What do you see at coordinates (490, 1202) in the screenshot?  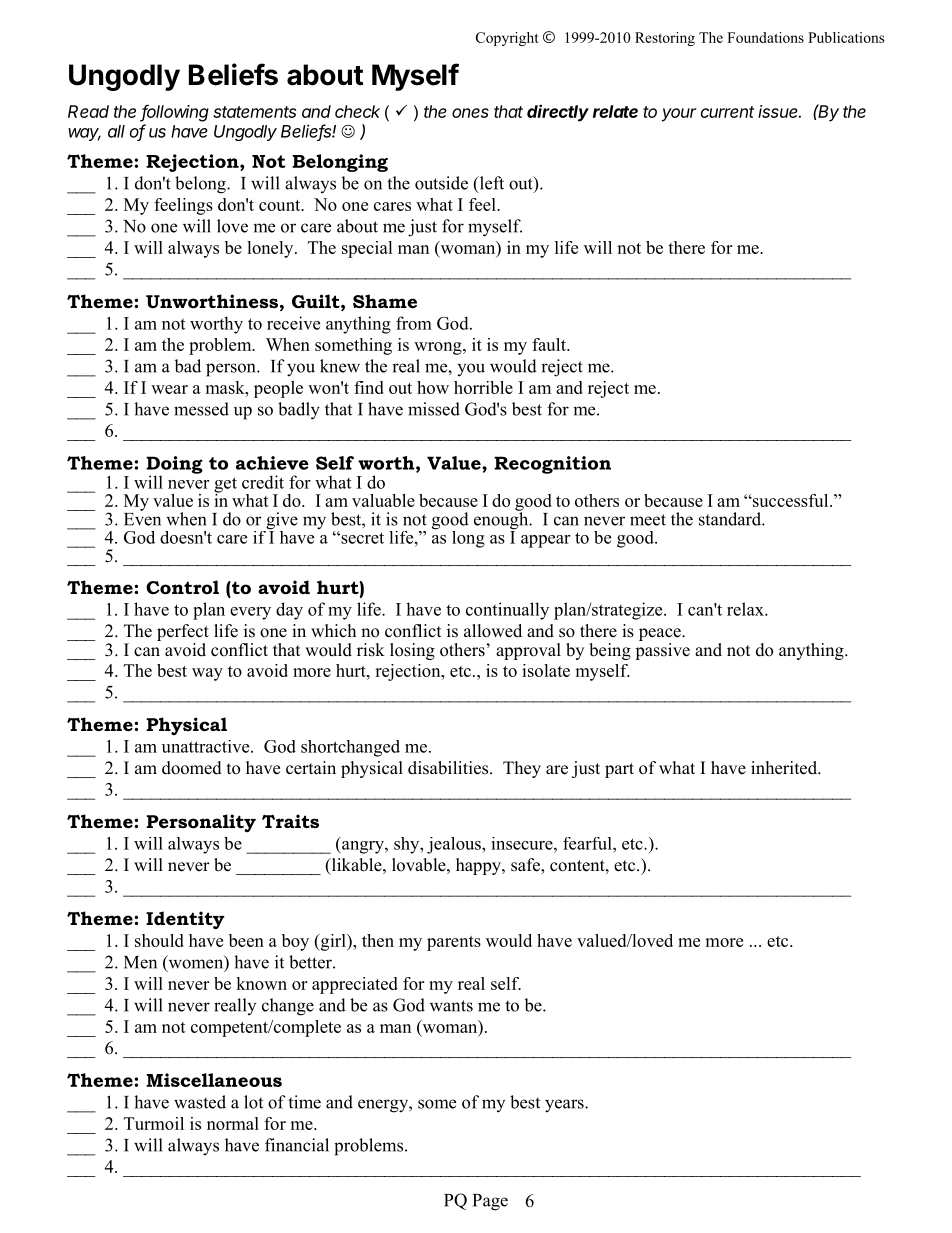 I see `Page` at bounding box center [490, 1202].
